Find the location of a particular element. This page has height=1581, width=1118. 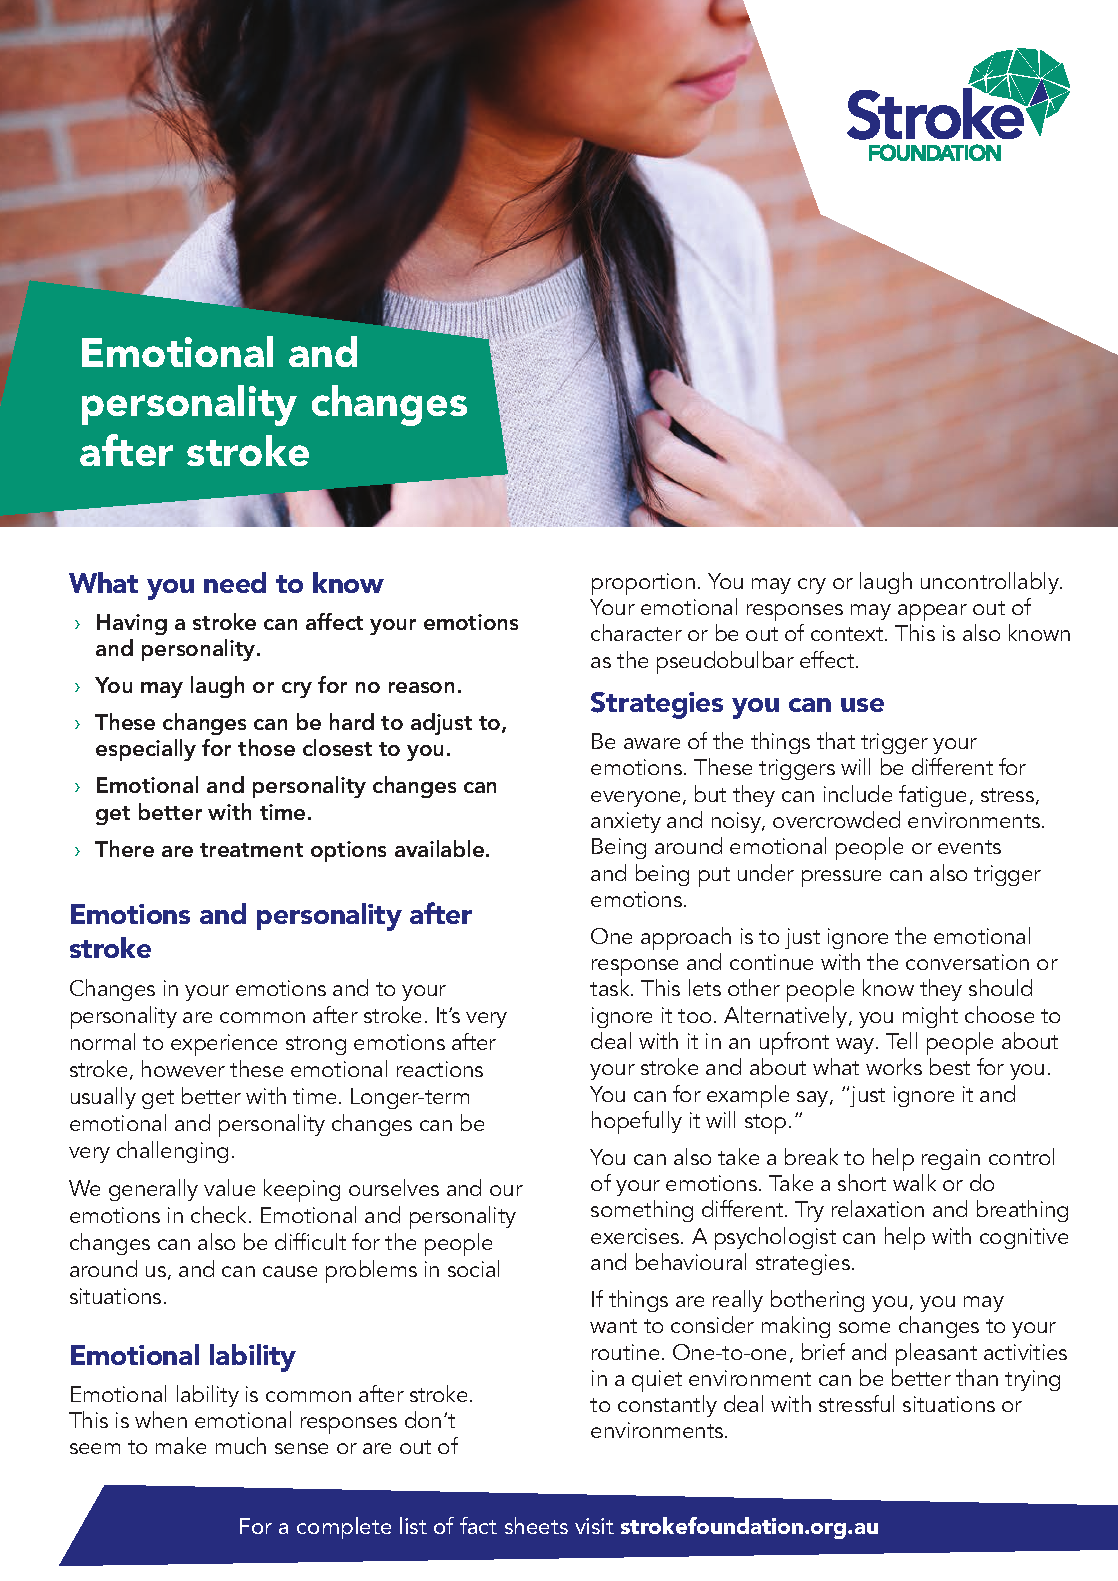

experience is located at coordinates (224, 1045).
